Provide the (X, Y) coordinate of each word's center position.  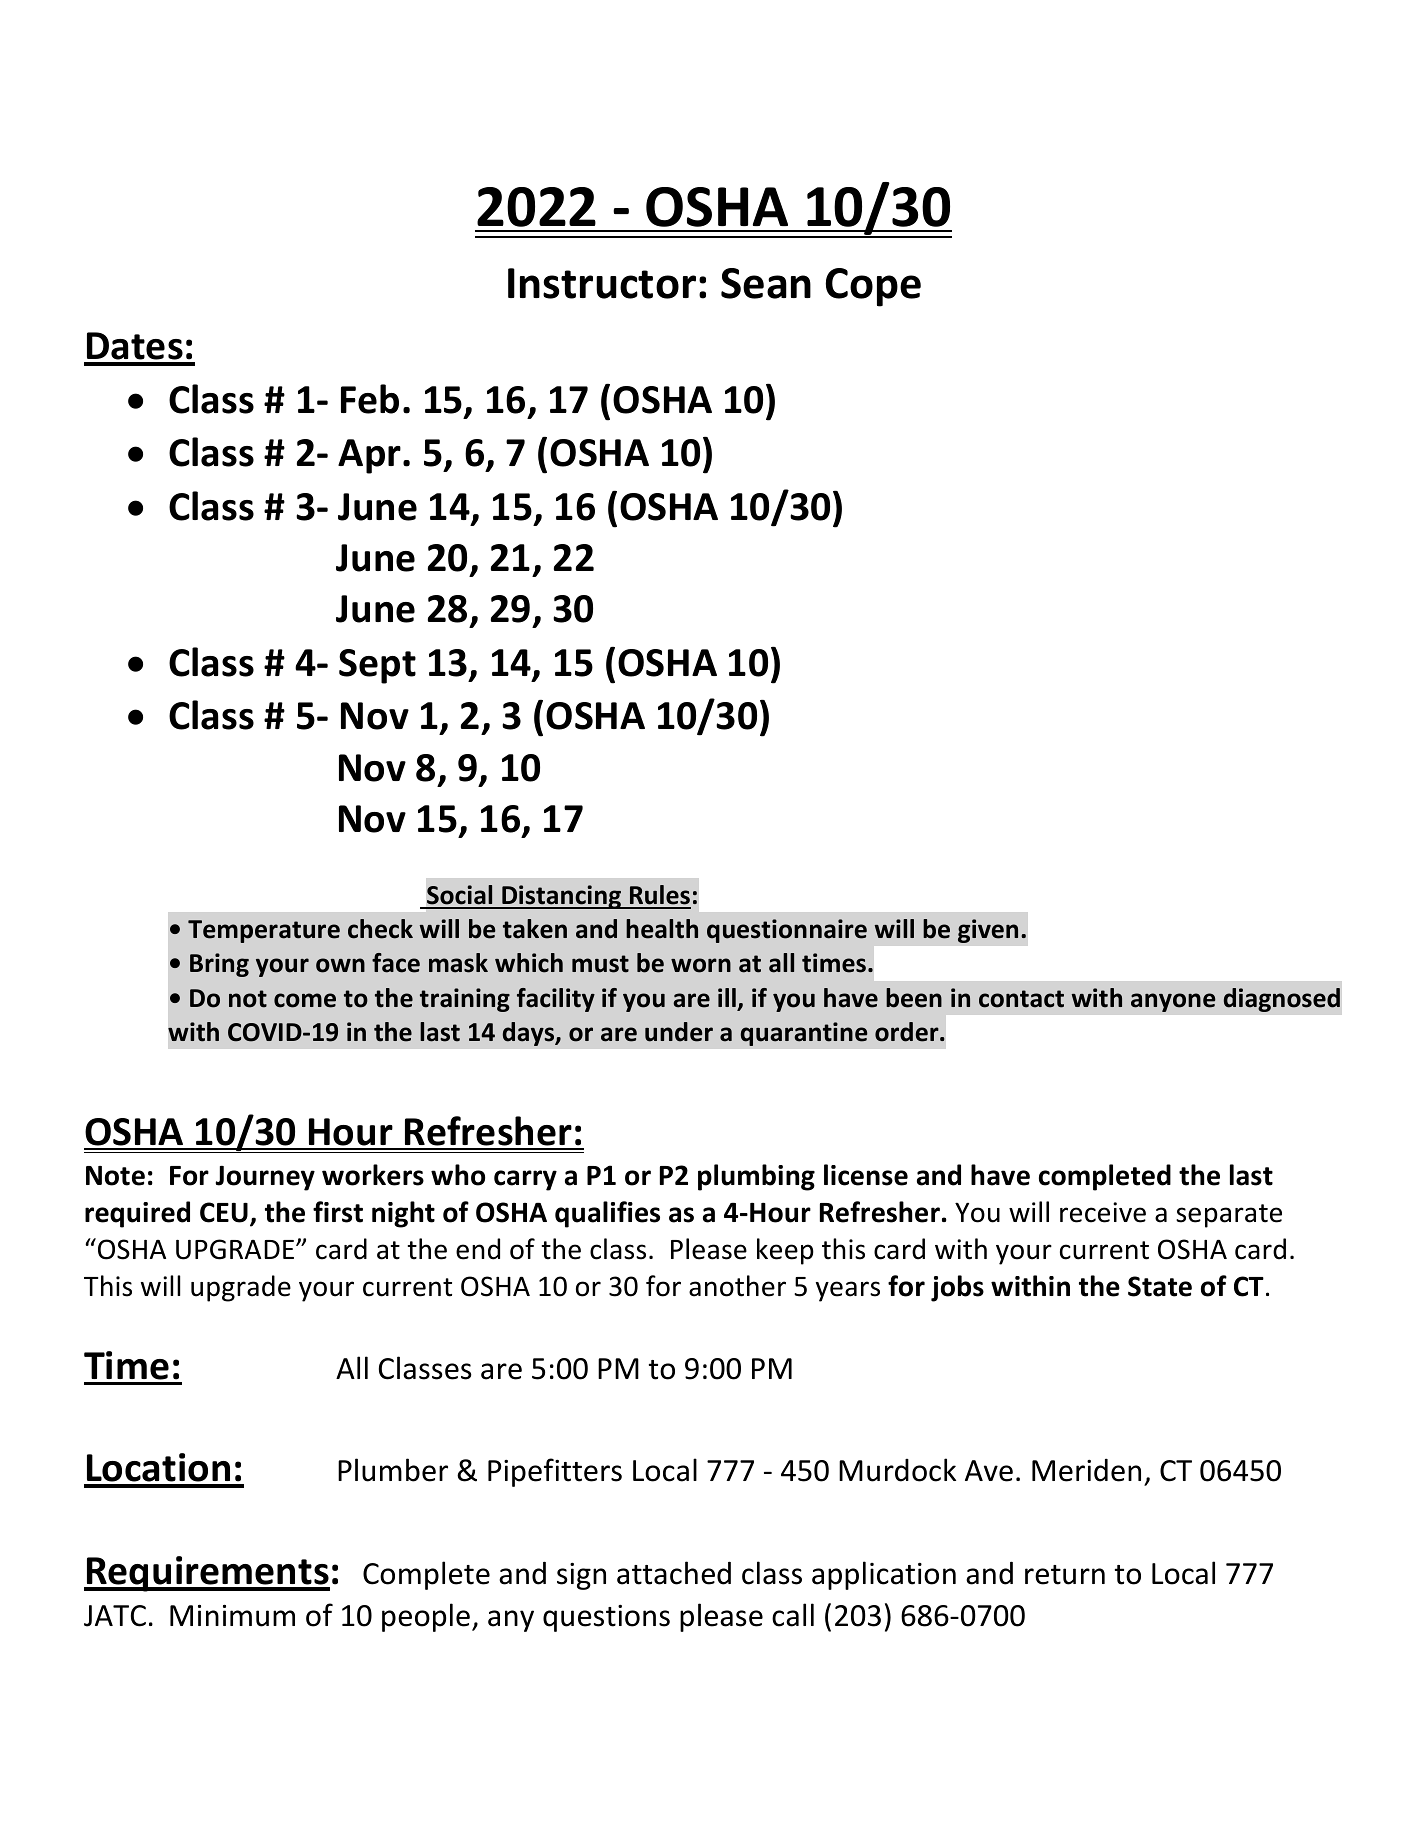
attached (674, 1573)
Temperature (264, 931)
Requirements (207, 1574)
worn (701, 965)
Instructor (602, 283)
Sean (766, 283)
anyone (1173, 1002)
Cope (873, 287)
